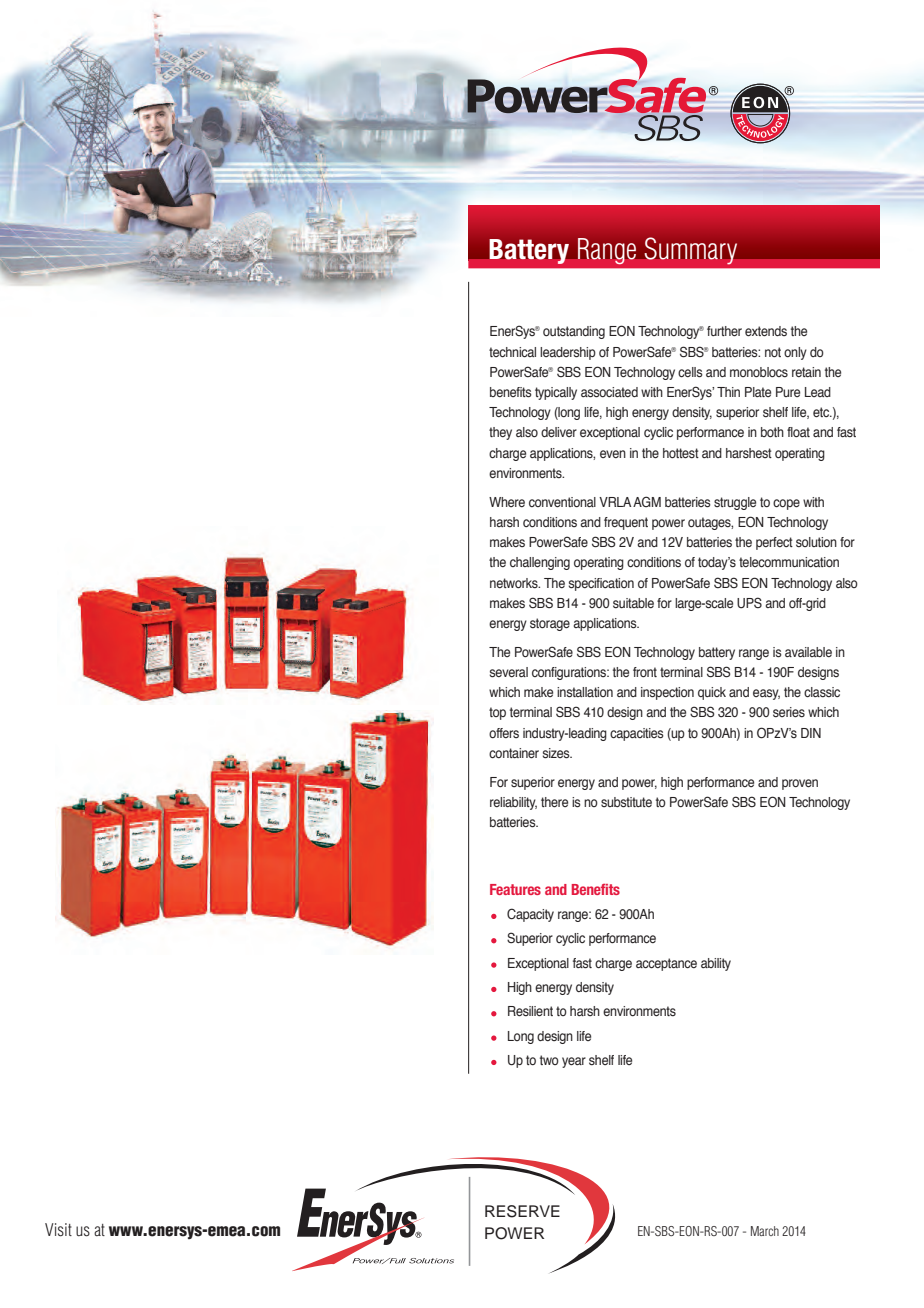  Describe the element at coordinates (530, 1011) in the page. I see `Resilient` at that location.
